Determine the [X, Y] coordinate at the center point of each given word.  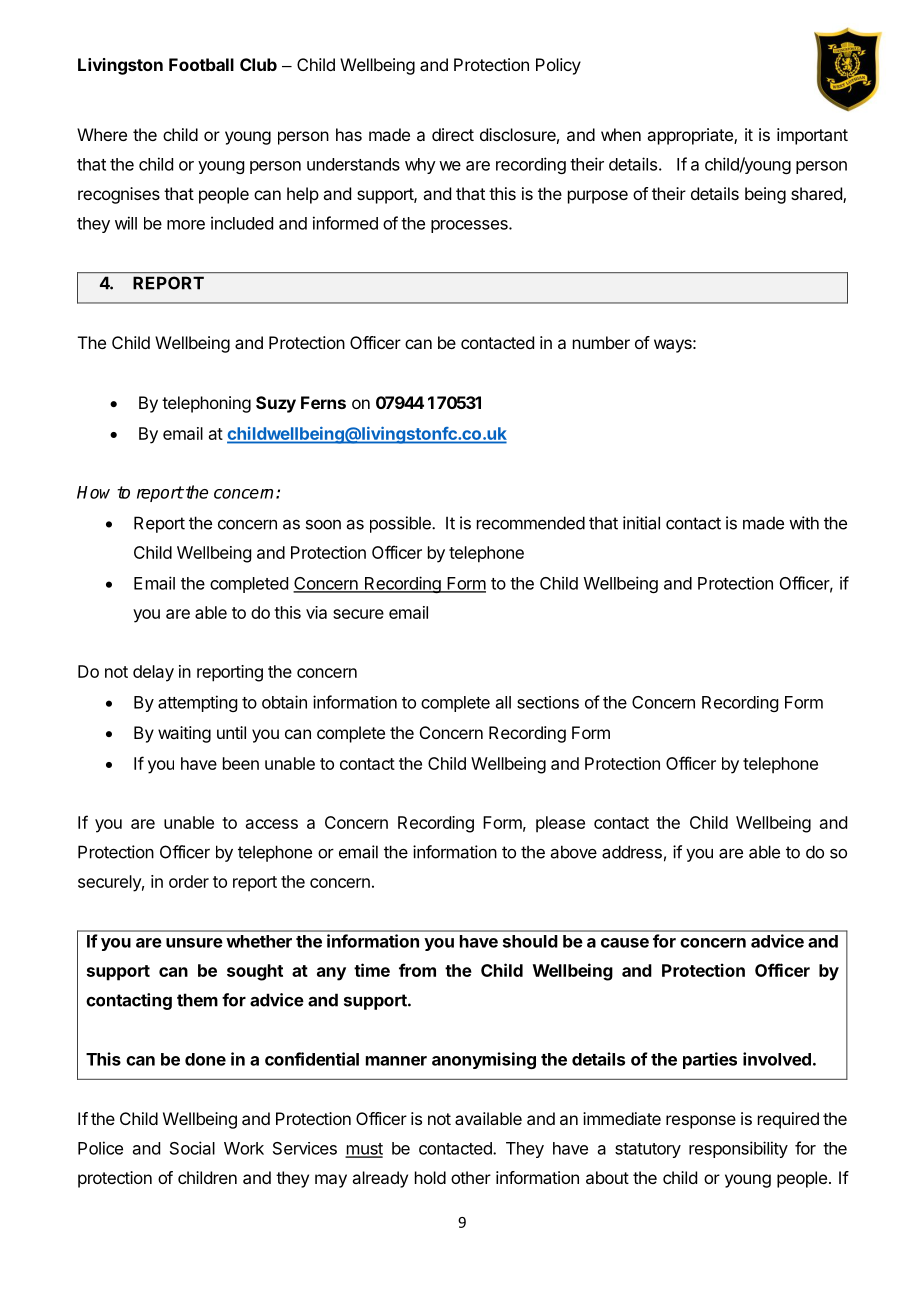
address [632, 852]
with [804, 523]
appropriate [691, 136]
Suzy [276, 404]
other [471, 1177]
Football [201, 64]
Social [192, 1148]
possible [401, 524]
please [560, 824]
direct [453, 134]
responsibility [738, 1149]
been [241, 763]
